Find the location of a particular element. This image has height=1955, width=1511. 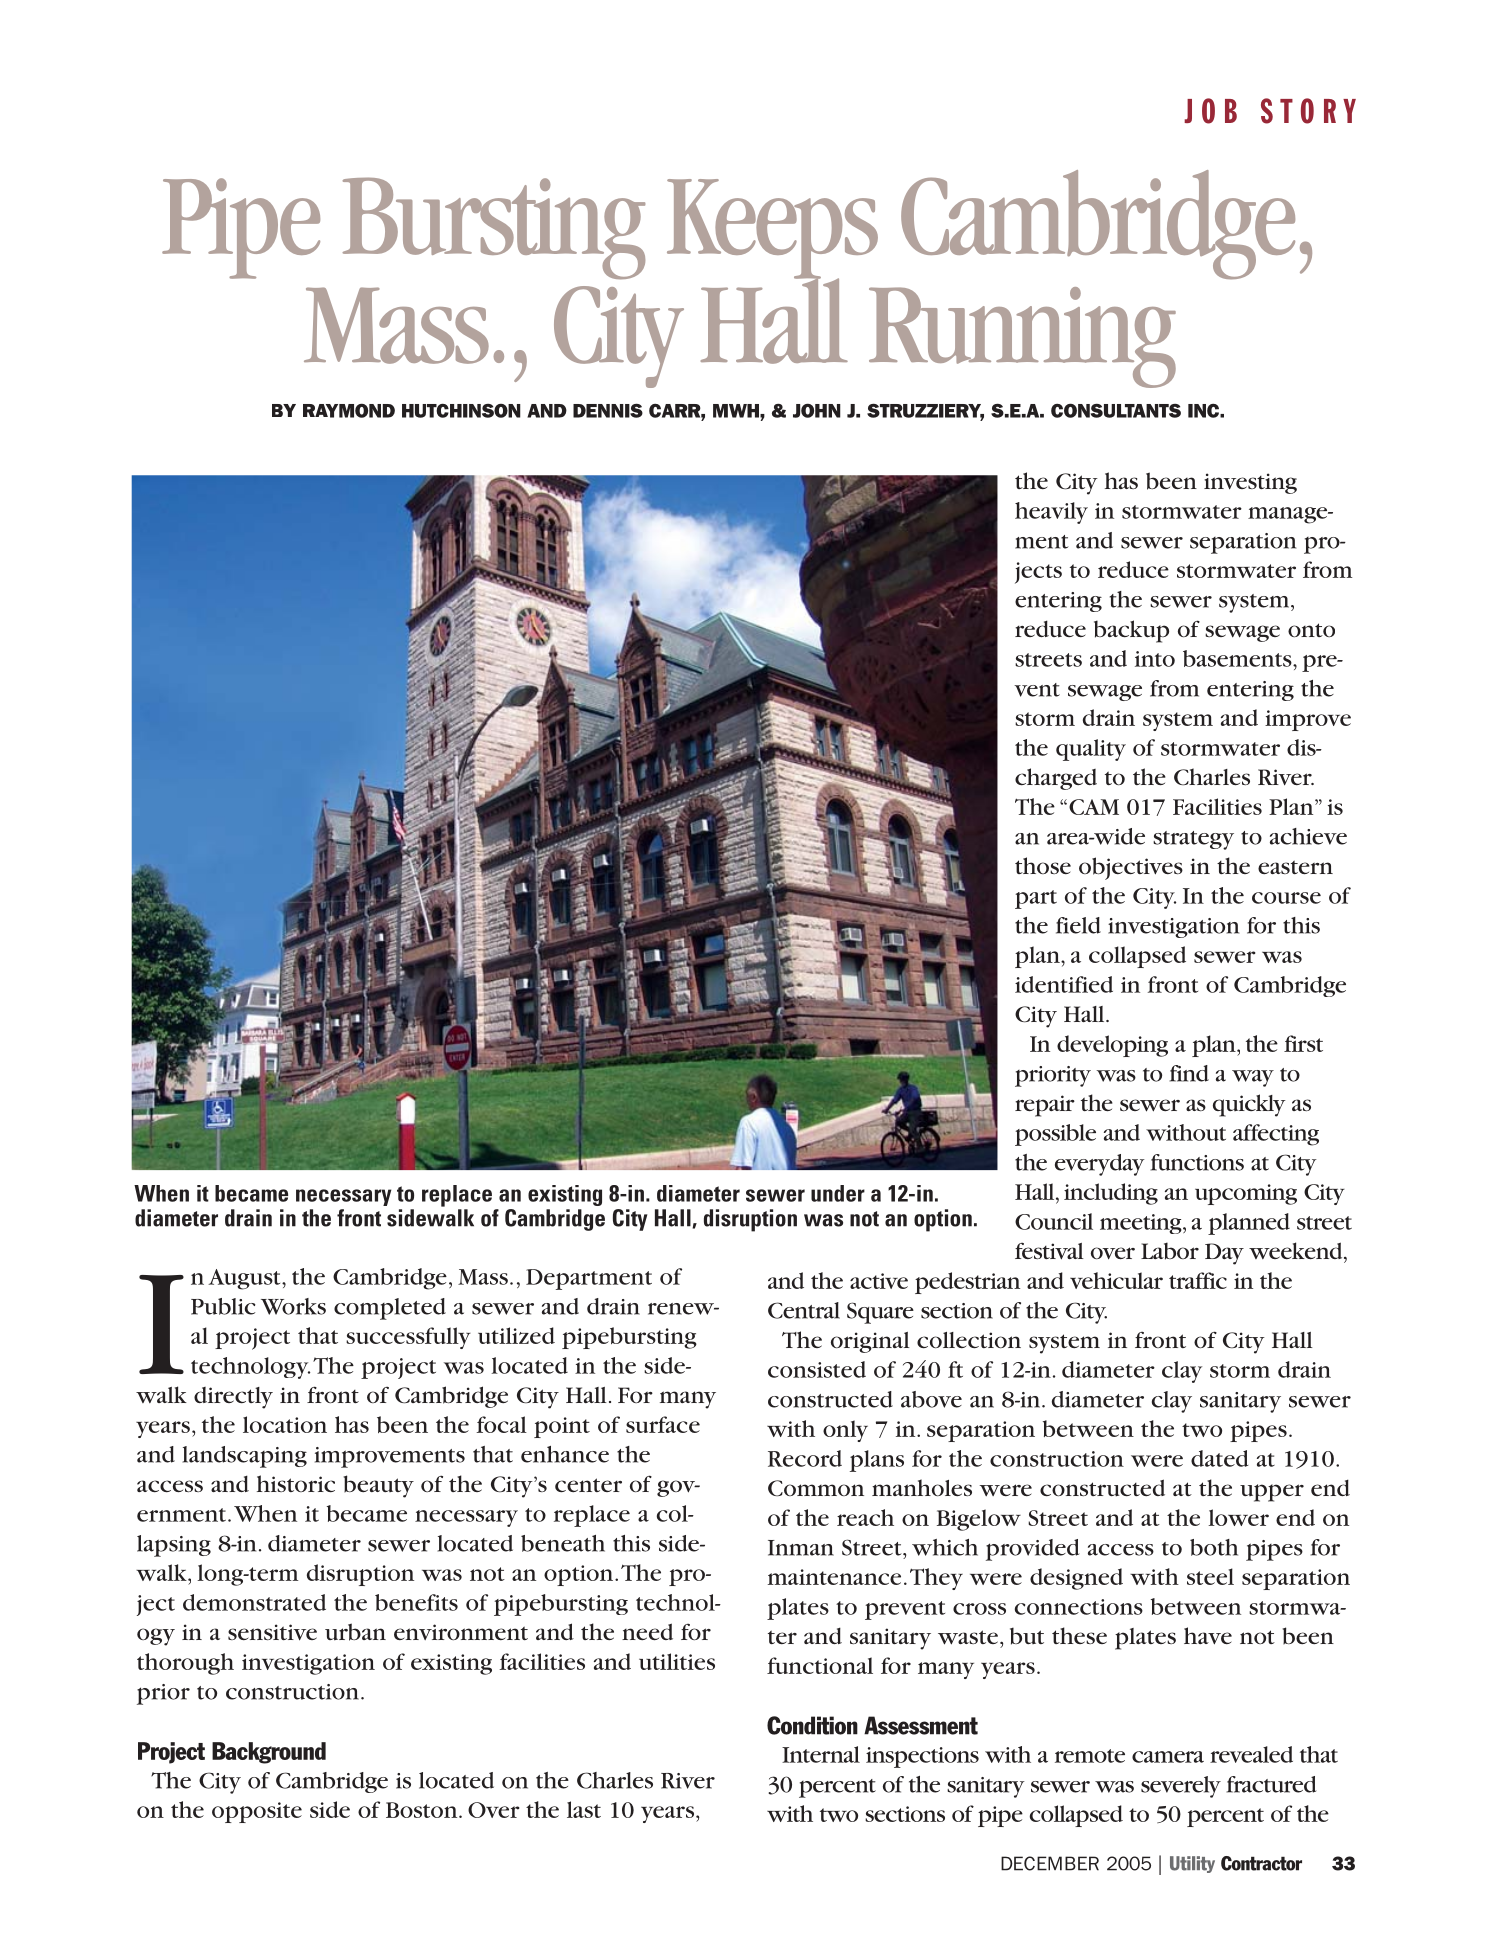

opposite is located at coordinates (257, 1812).
